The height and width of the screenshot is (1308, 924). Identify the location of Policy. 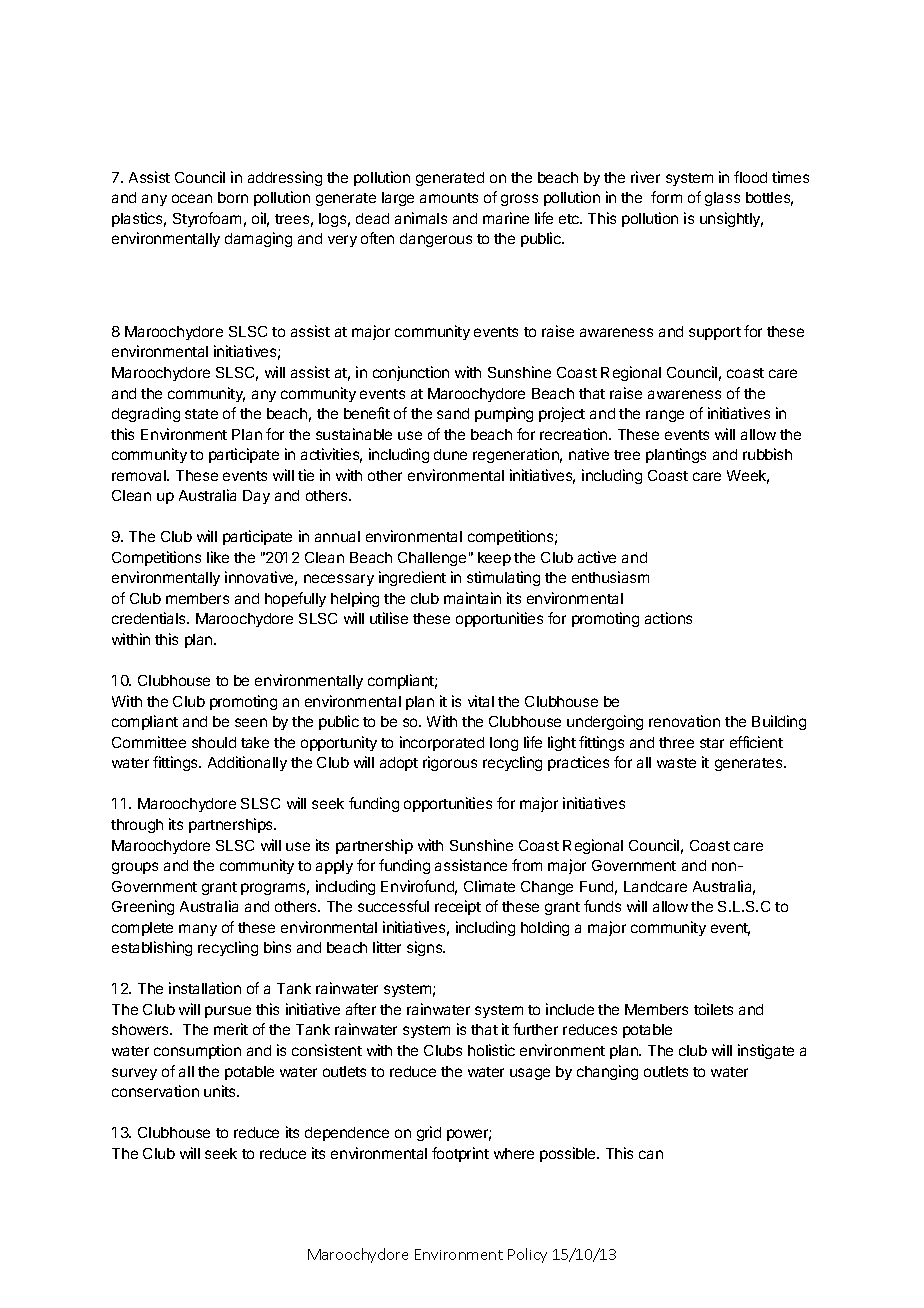
(527, 1255).
